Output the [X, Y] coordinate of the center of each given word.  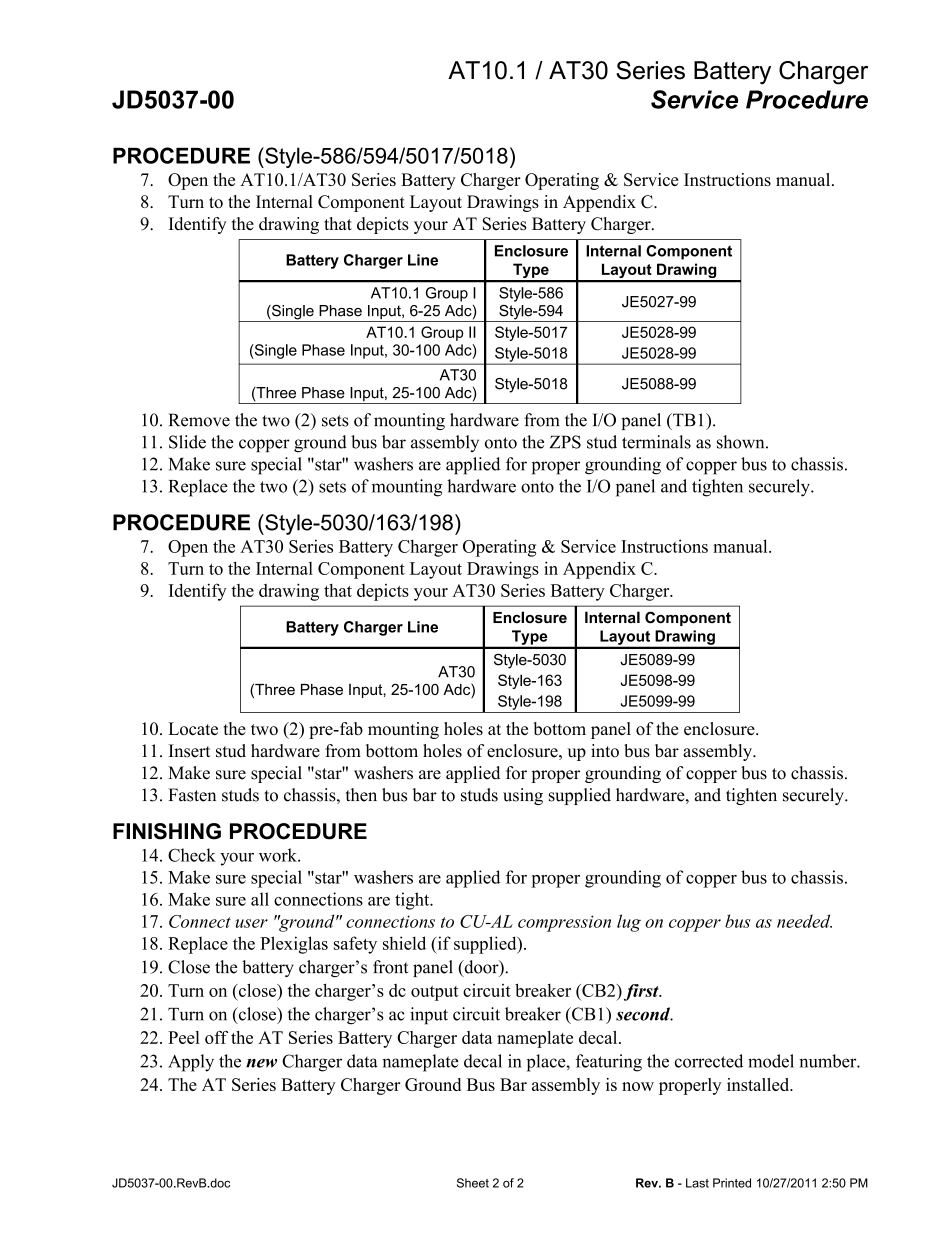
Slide [187, 442]
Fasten [192, 795]
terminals [656, 442]
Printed [732, 1183]
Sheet [473, 1183]
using [523, 796]
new [261, 1063]
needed [804, 921]
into [605, 751]
